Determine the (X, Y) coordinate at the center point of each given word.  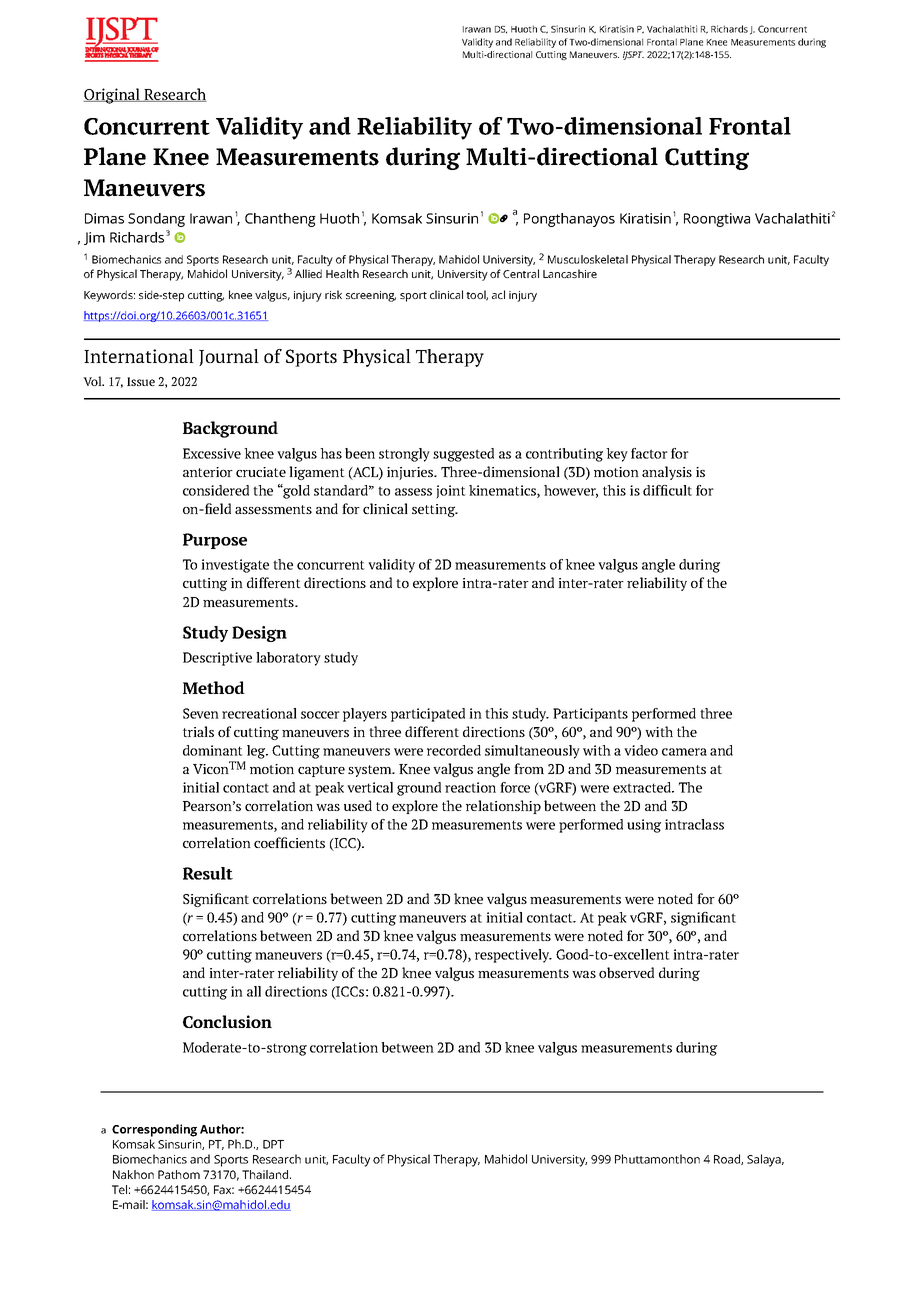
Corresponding (154, 1130)
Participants (590, 715)
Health (342, 273)
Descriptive (217, 659)
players (365, 715)
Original (112, 96)
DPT (273, 1144)
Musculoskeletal (588, 259)
